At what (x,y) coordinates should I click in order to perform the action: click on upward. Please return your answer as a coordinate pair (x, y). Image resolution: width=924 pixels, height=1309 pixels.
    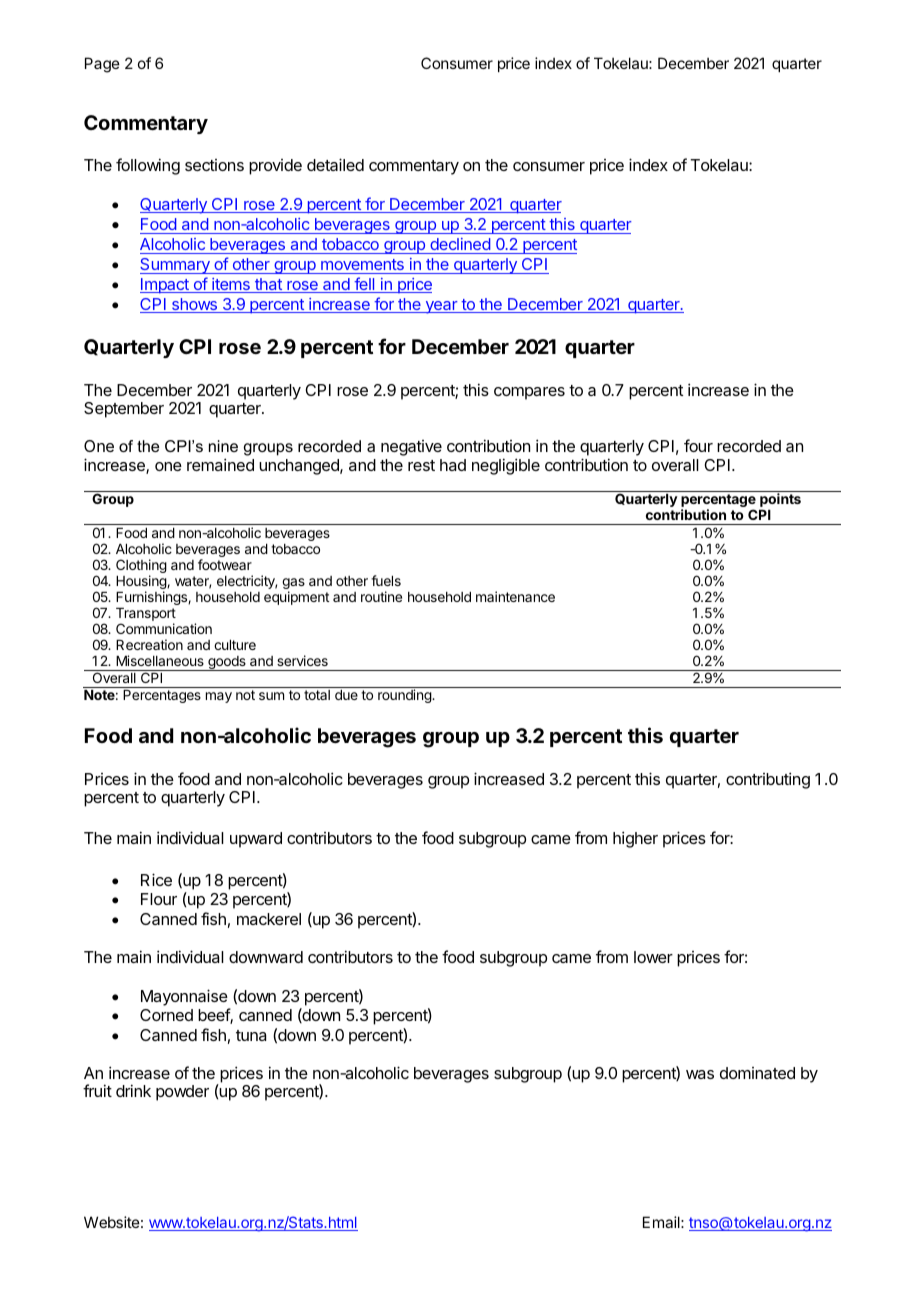
    Looking at the image, I should click on (256, 840).
